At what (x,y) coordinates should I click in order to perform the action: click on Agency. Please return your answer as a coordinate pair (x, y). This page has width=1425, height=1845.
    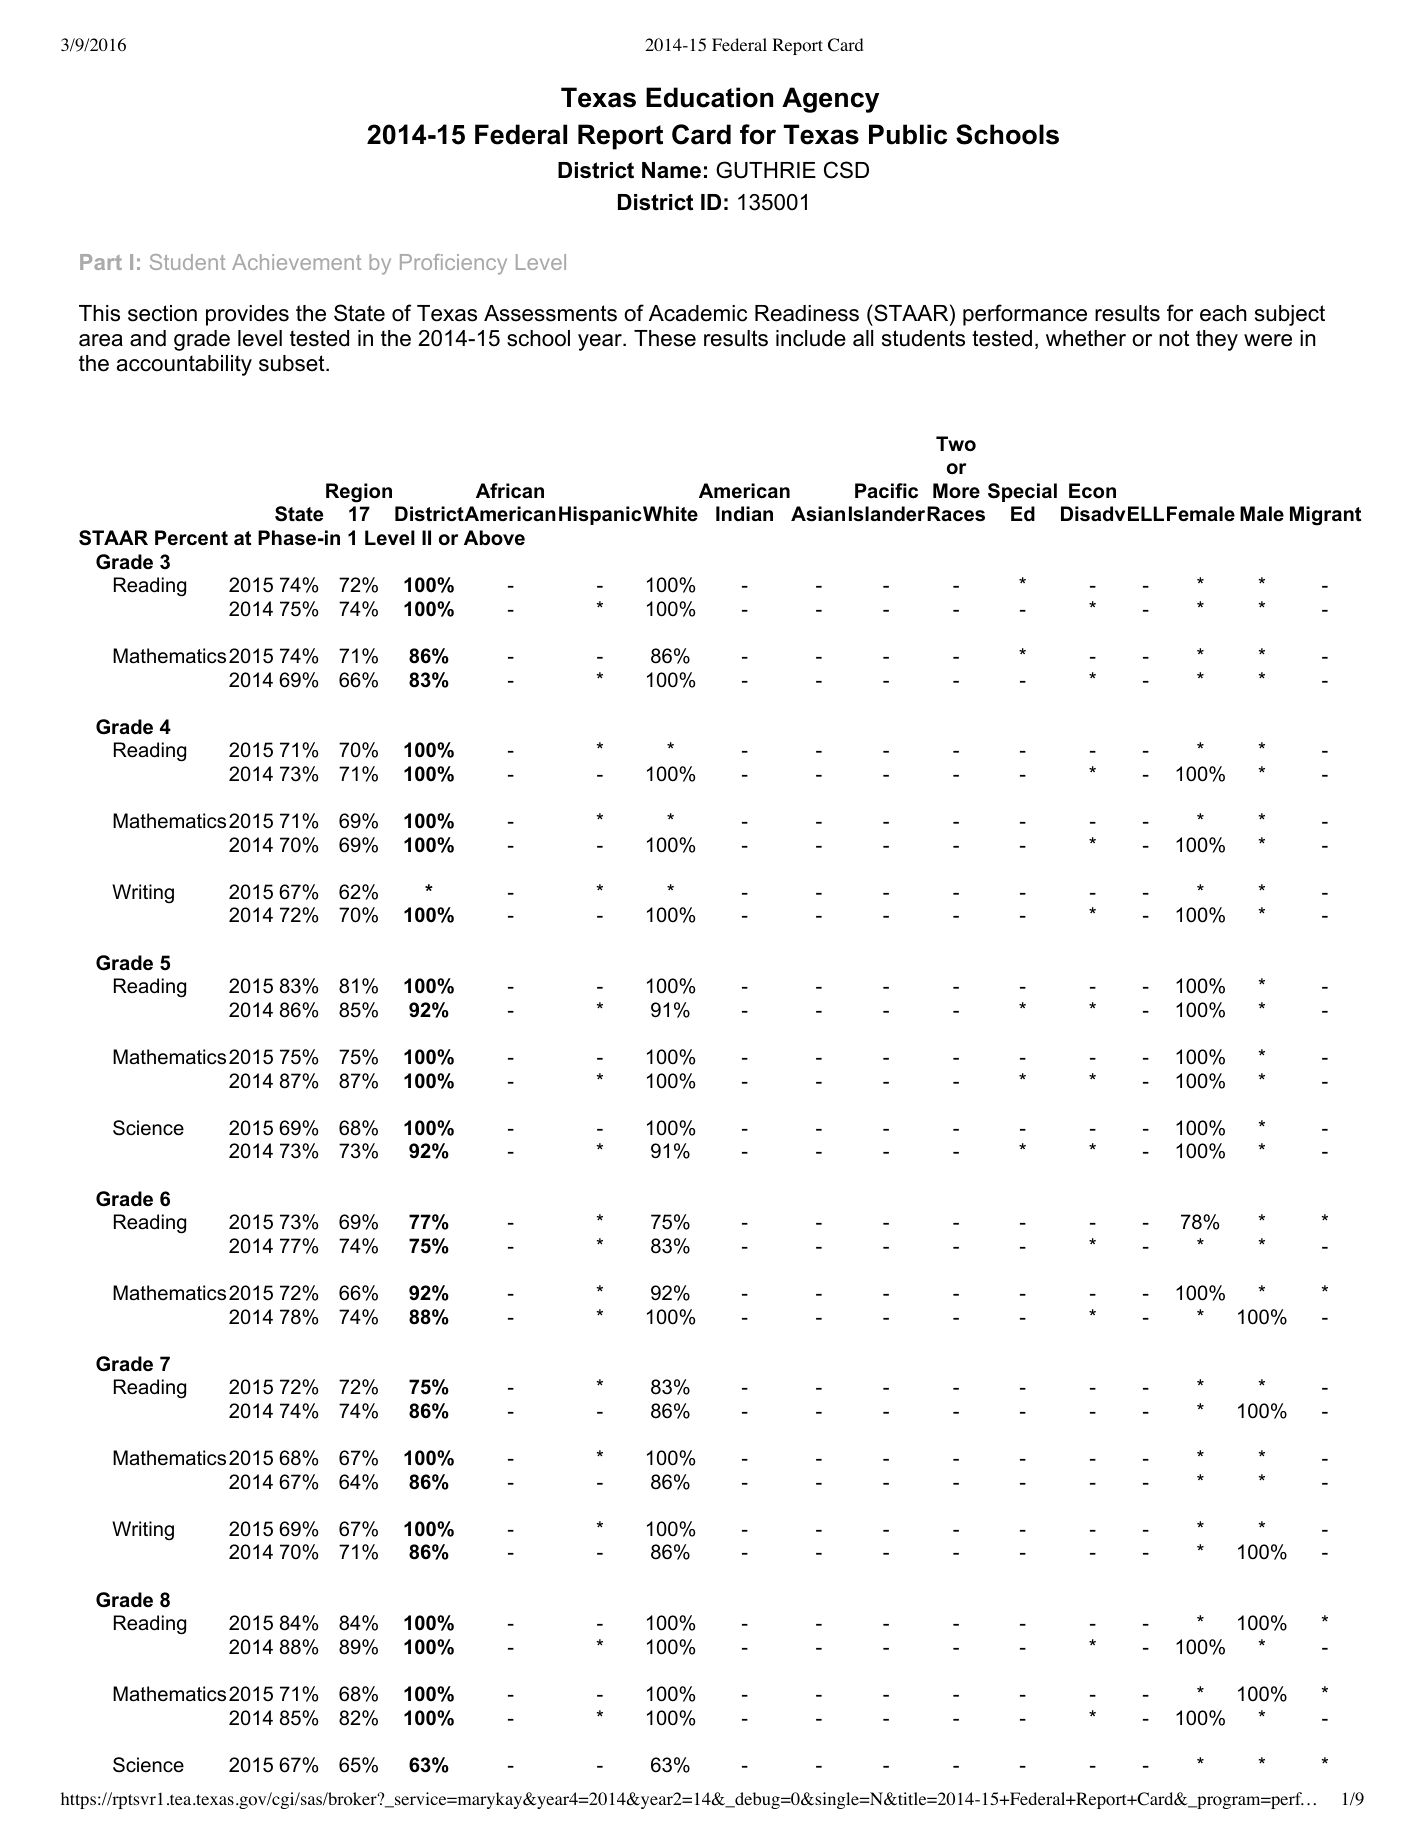
    Looking at the image, I should click on (830, 100).
